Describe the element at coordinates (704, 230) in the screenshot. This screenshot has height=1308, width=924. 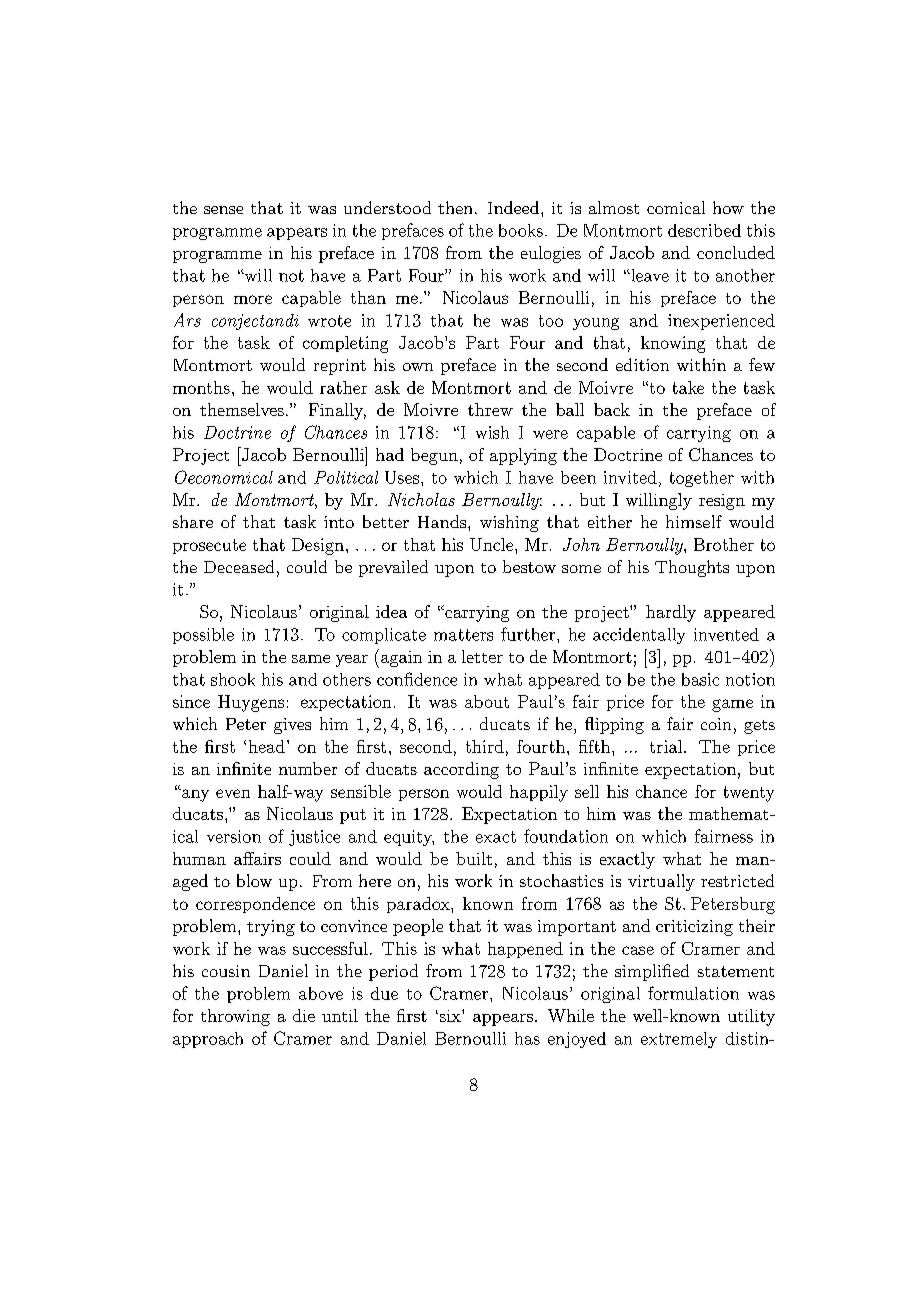
I see `described` at that location.
